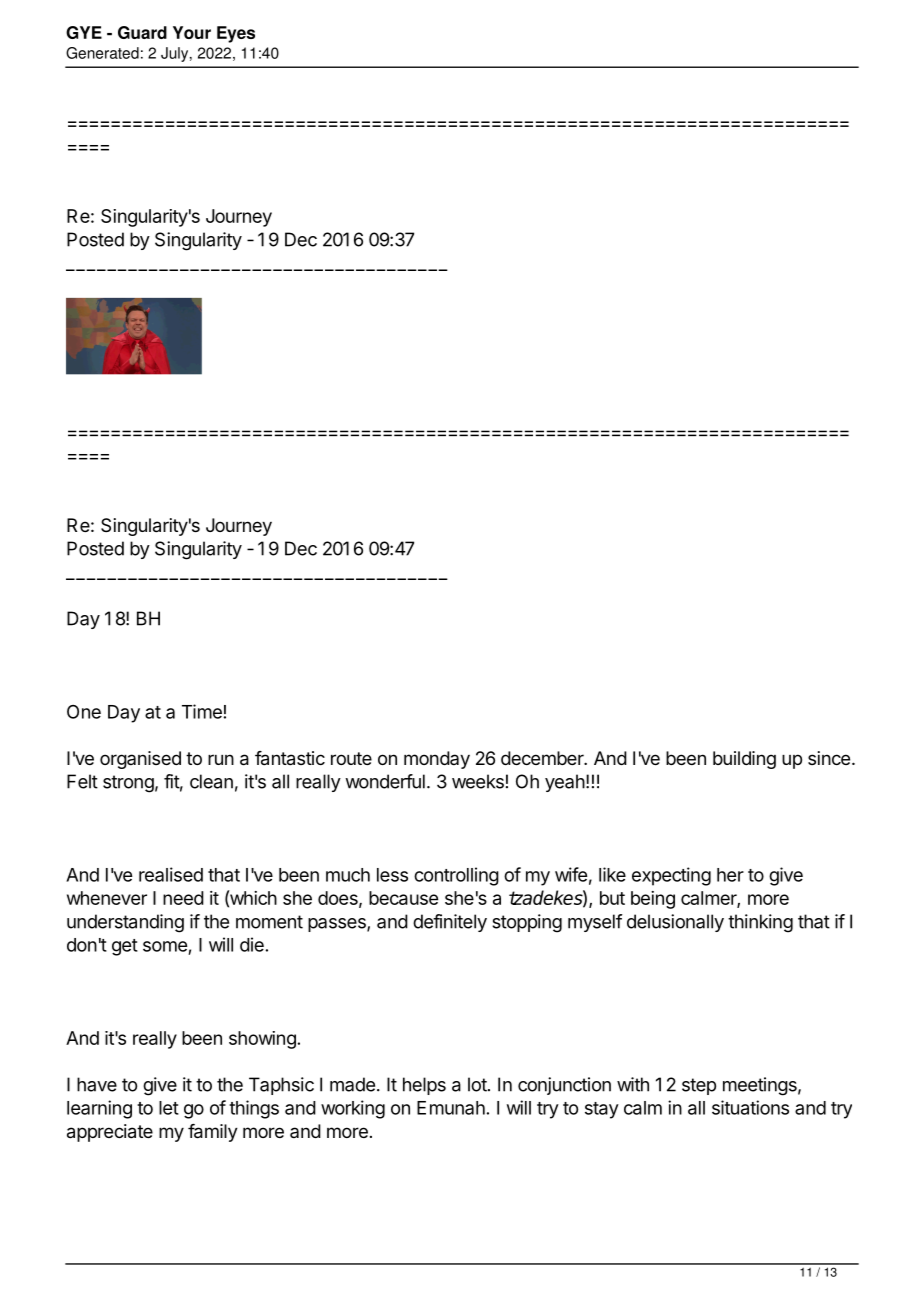 Image resolution: width=924 pixels, height=1308 pixels. I want to click on let, so click(169, 1108).
